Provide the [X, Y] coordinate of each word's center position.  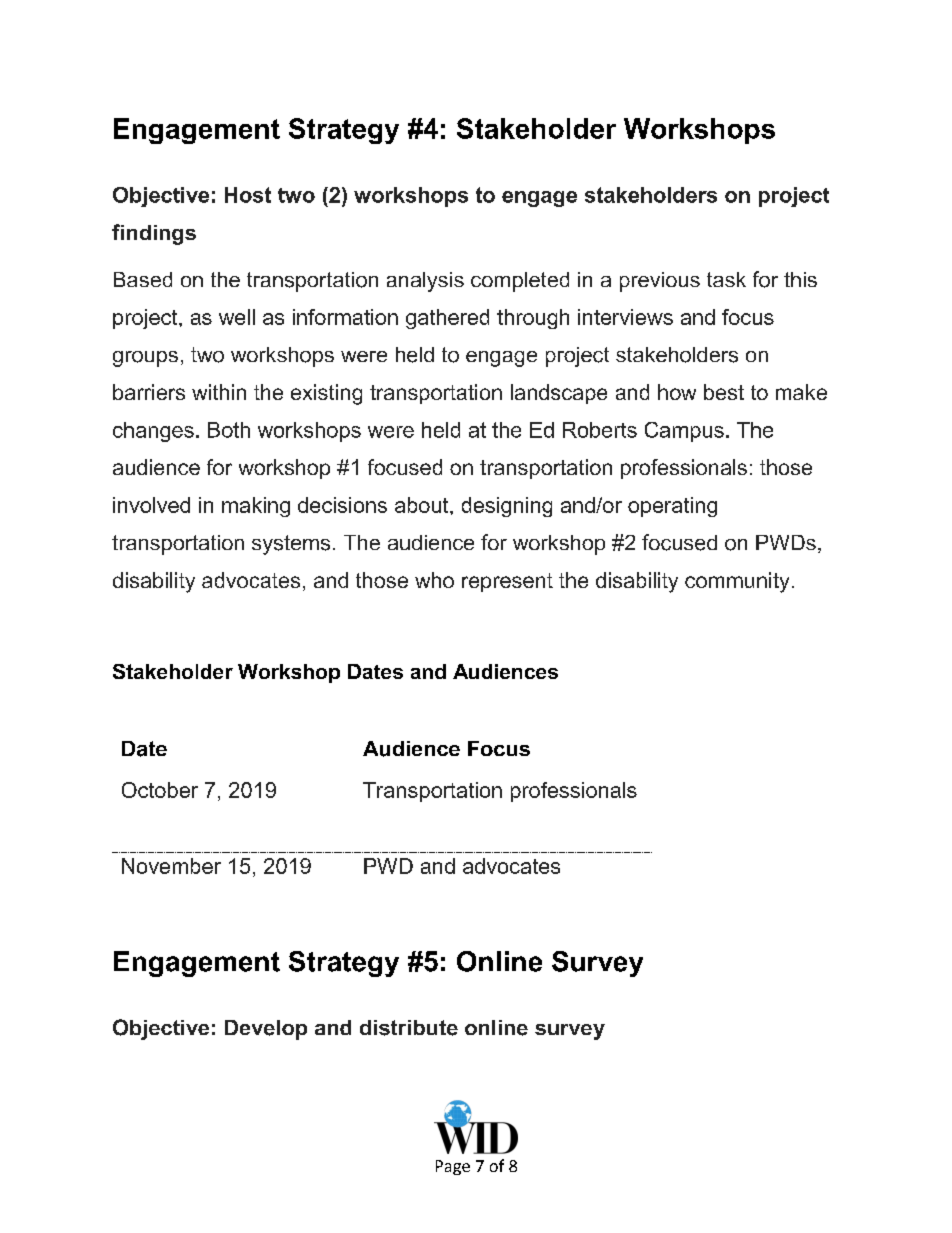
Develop [266, 1030]
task [726, 279]
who [434, 580]
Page [453, 1167]
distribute [409, 1028]
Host [248, 195]
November [171, 866]
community [737, 582]
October [160, 790]
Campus [684, 432]
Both [229, 430]
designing [507, 507]
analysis [425, 282]
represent [507, 582]
